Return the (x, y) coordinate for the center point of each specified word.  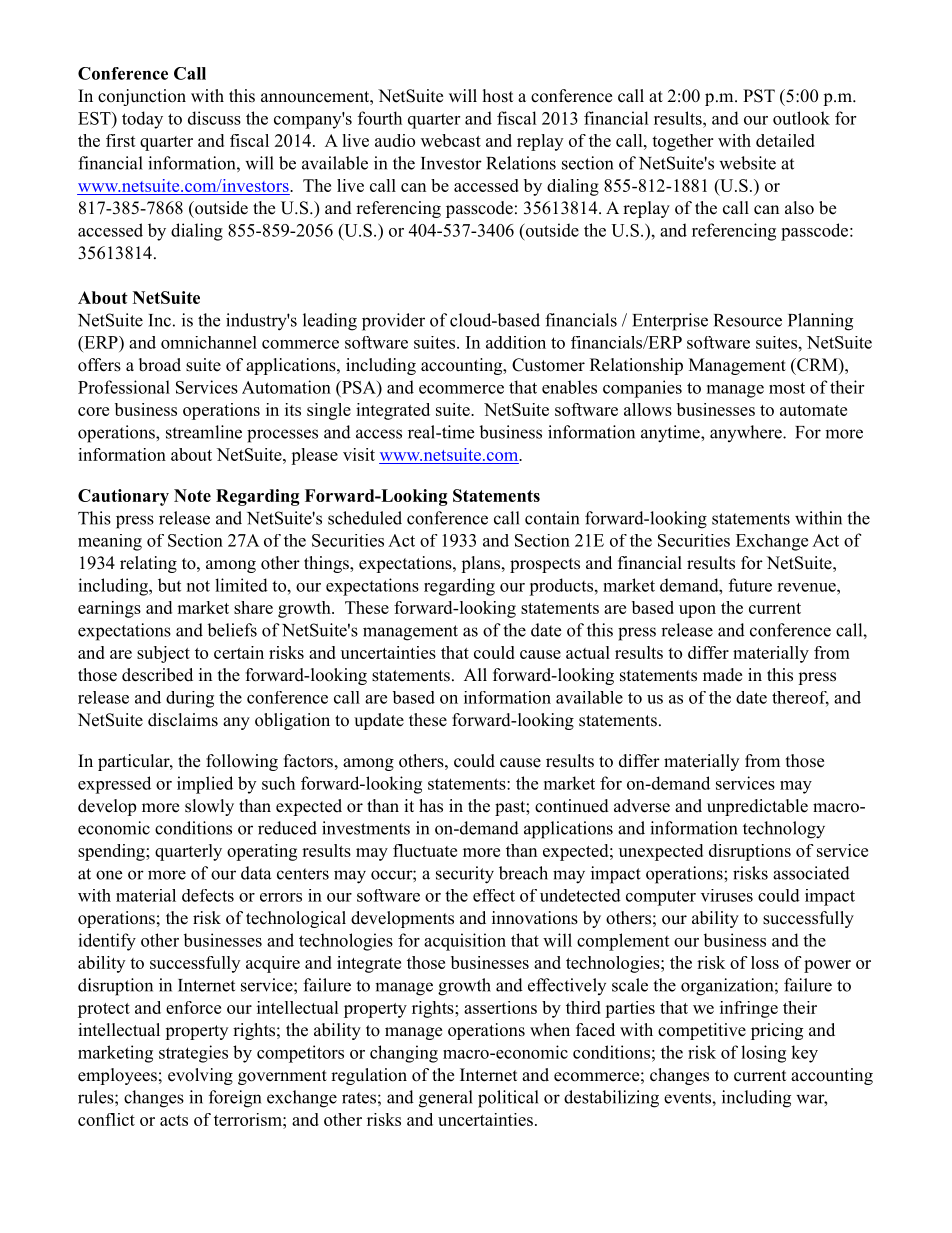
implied (205, 785)
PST (759, 96)
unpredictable (757, 807)
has (431, 806)
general (446, 1099)
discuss (214, 118)
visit (359, 454)
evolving (200, 1076)
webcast (451, 140)
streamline (204, 432)
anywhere (747, 433)
